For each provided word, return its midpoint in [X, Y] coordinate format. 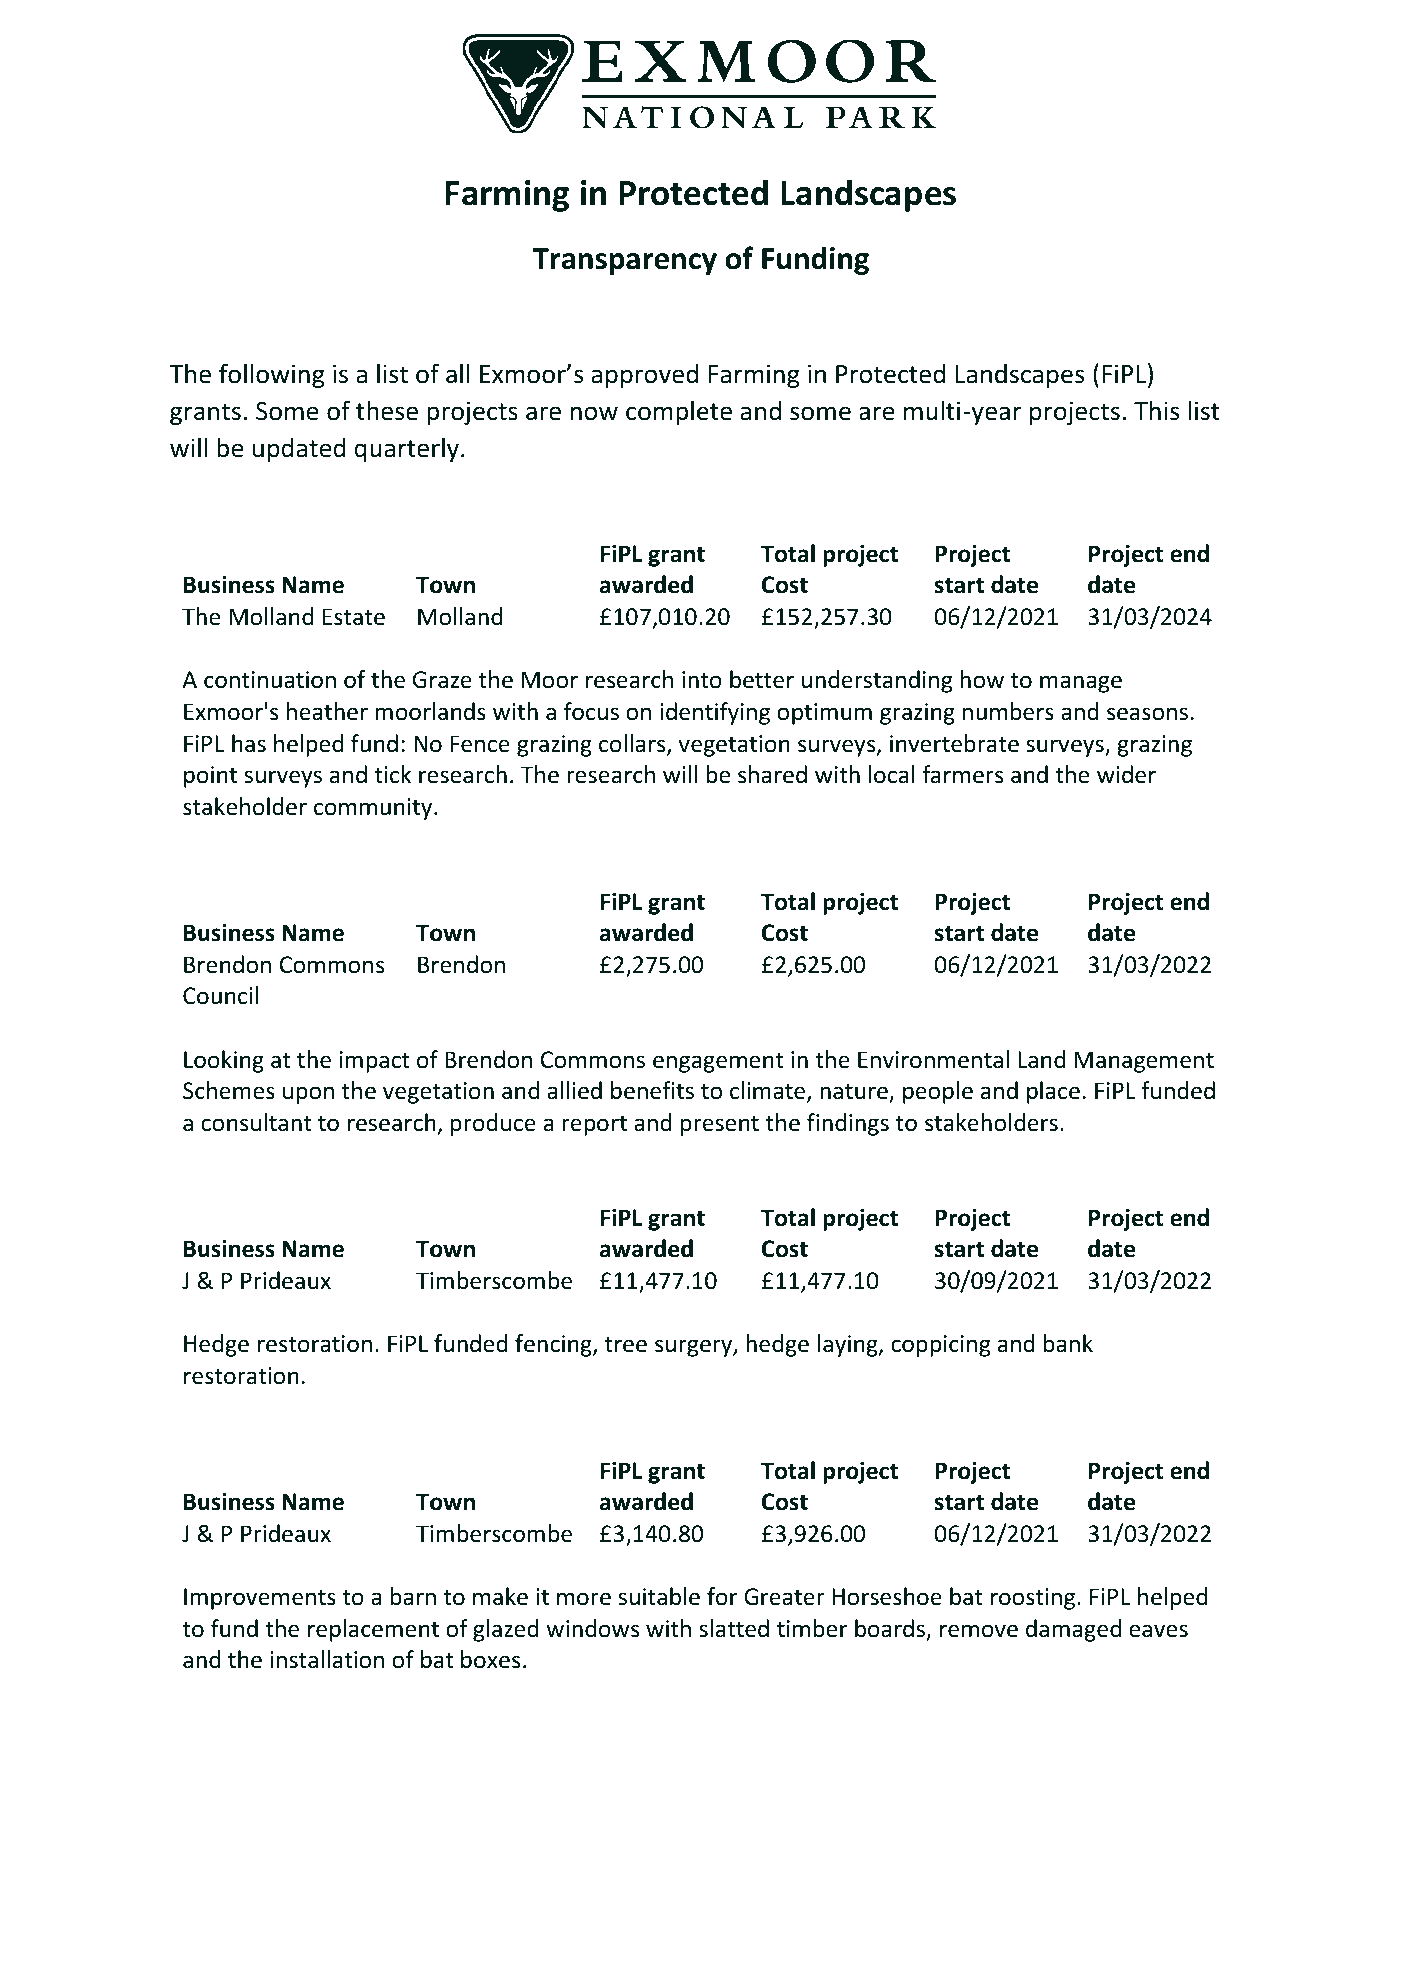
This [1156, 411]
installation [327, 1659]
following [271, 375]
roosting [1034, 1599]
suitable [659, 1596]
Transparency [624, 261]
